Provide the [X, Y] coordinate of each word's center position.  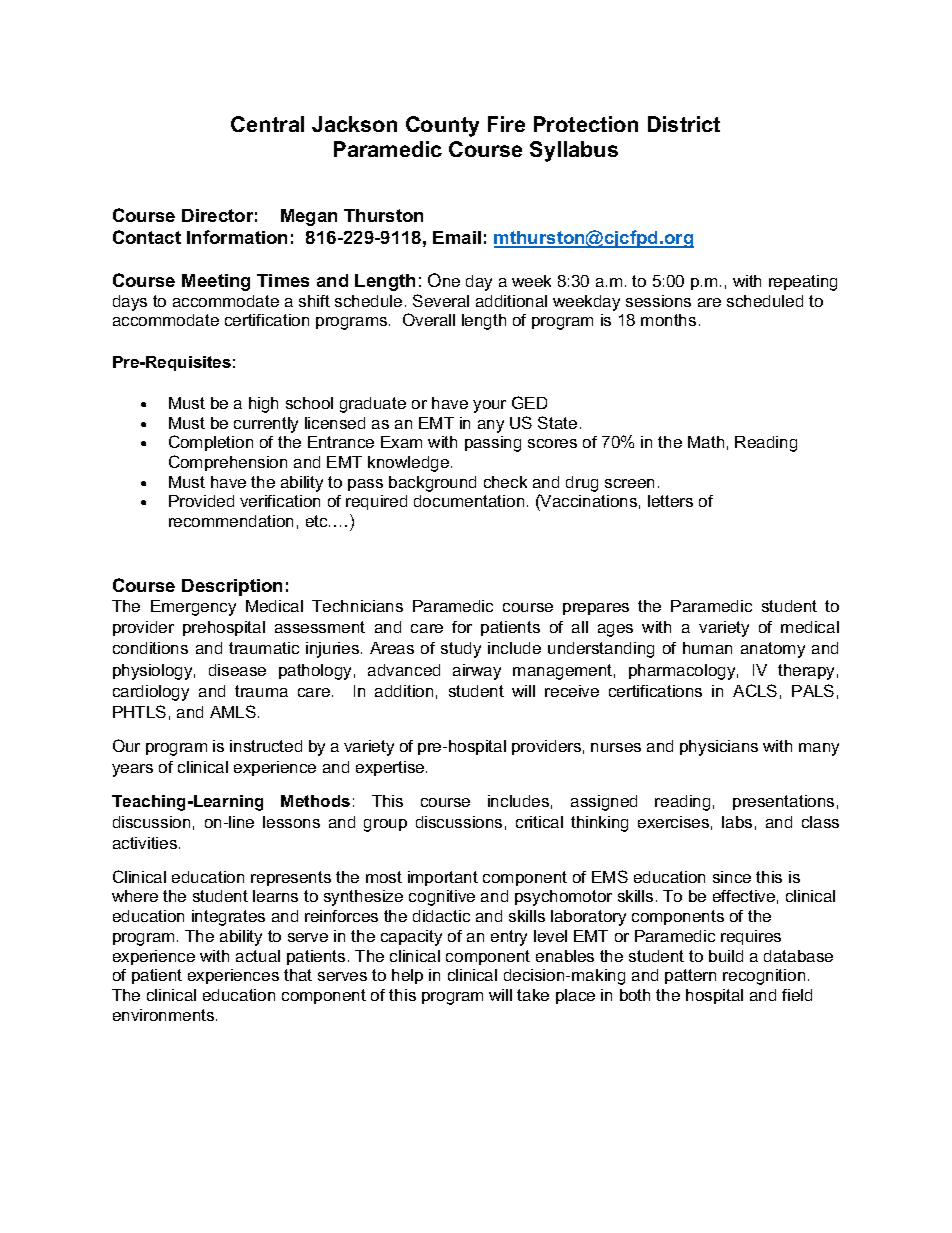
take [533, 995]
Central [267, 124]
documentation [469, 501]
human [707, 648]
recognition [764, 977]
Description [232, 587]
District [684, 124]
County [442, 126]
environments [165, 1015]
